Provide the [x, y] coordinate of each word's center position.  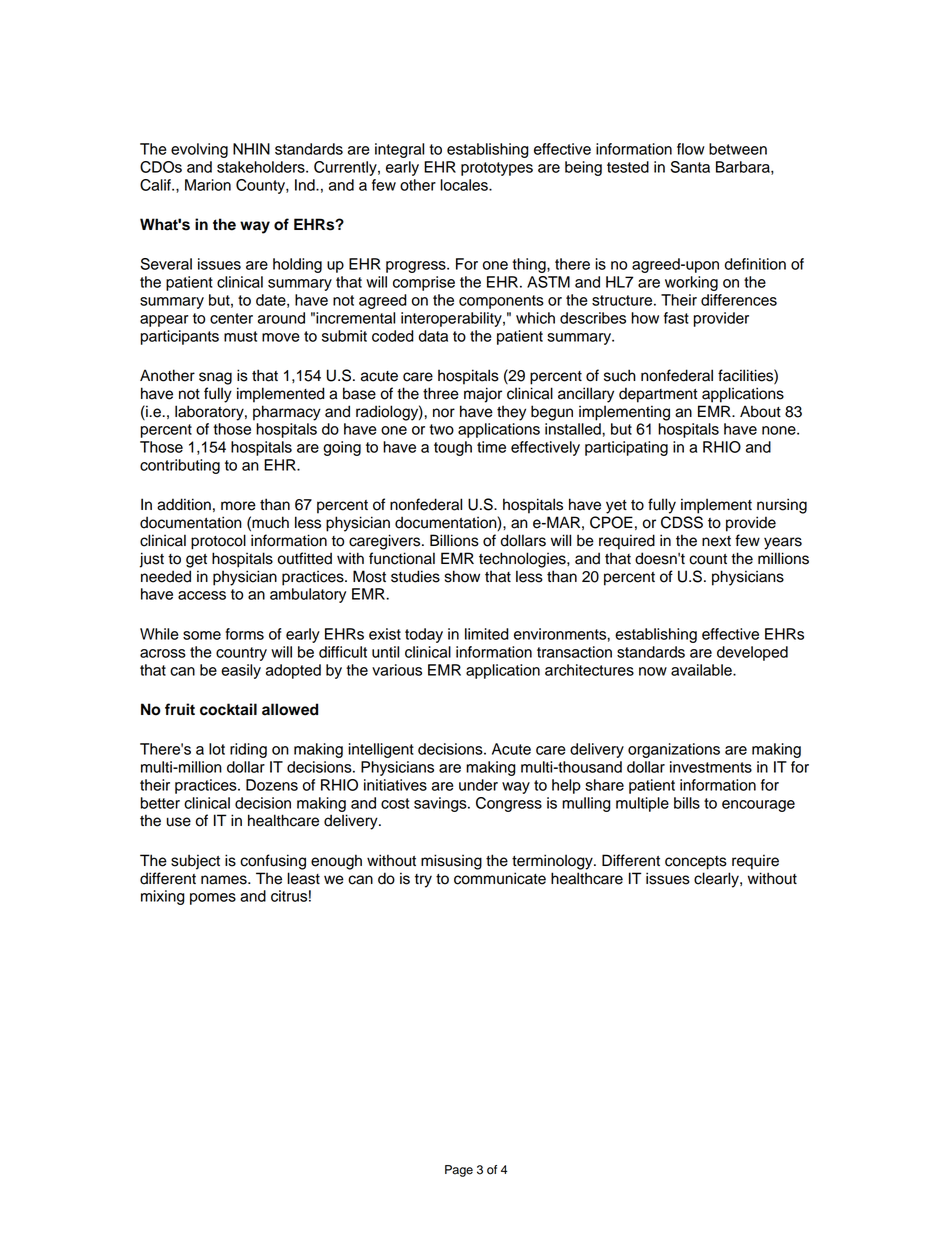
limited [487, 634]
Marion [208, 185]
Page [459, 1171]
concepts [696, 863]
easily [241, 671]
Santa [690, 167]
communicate [500, 878]
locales [465, 185]
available [702, 670]
